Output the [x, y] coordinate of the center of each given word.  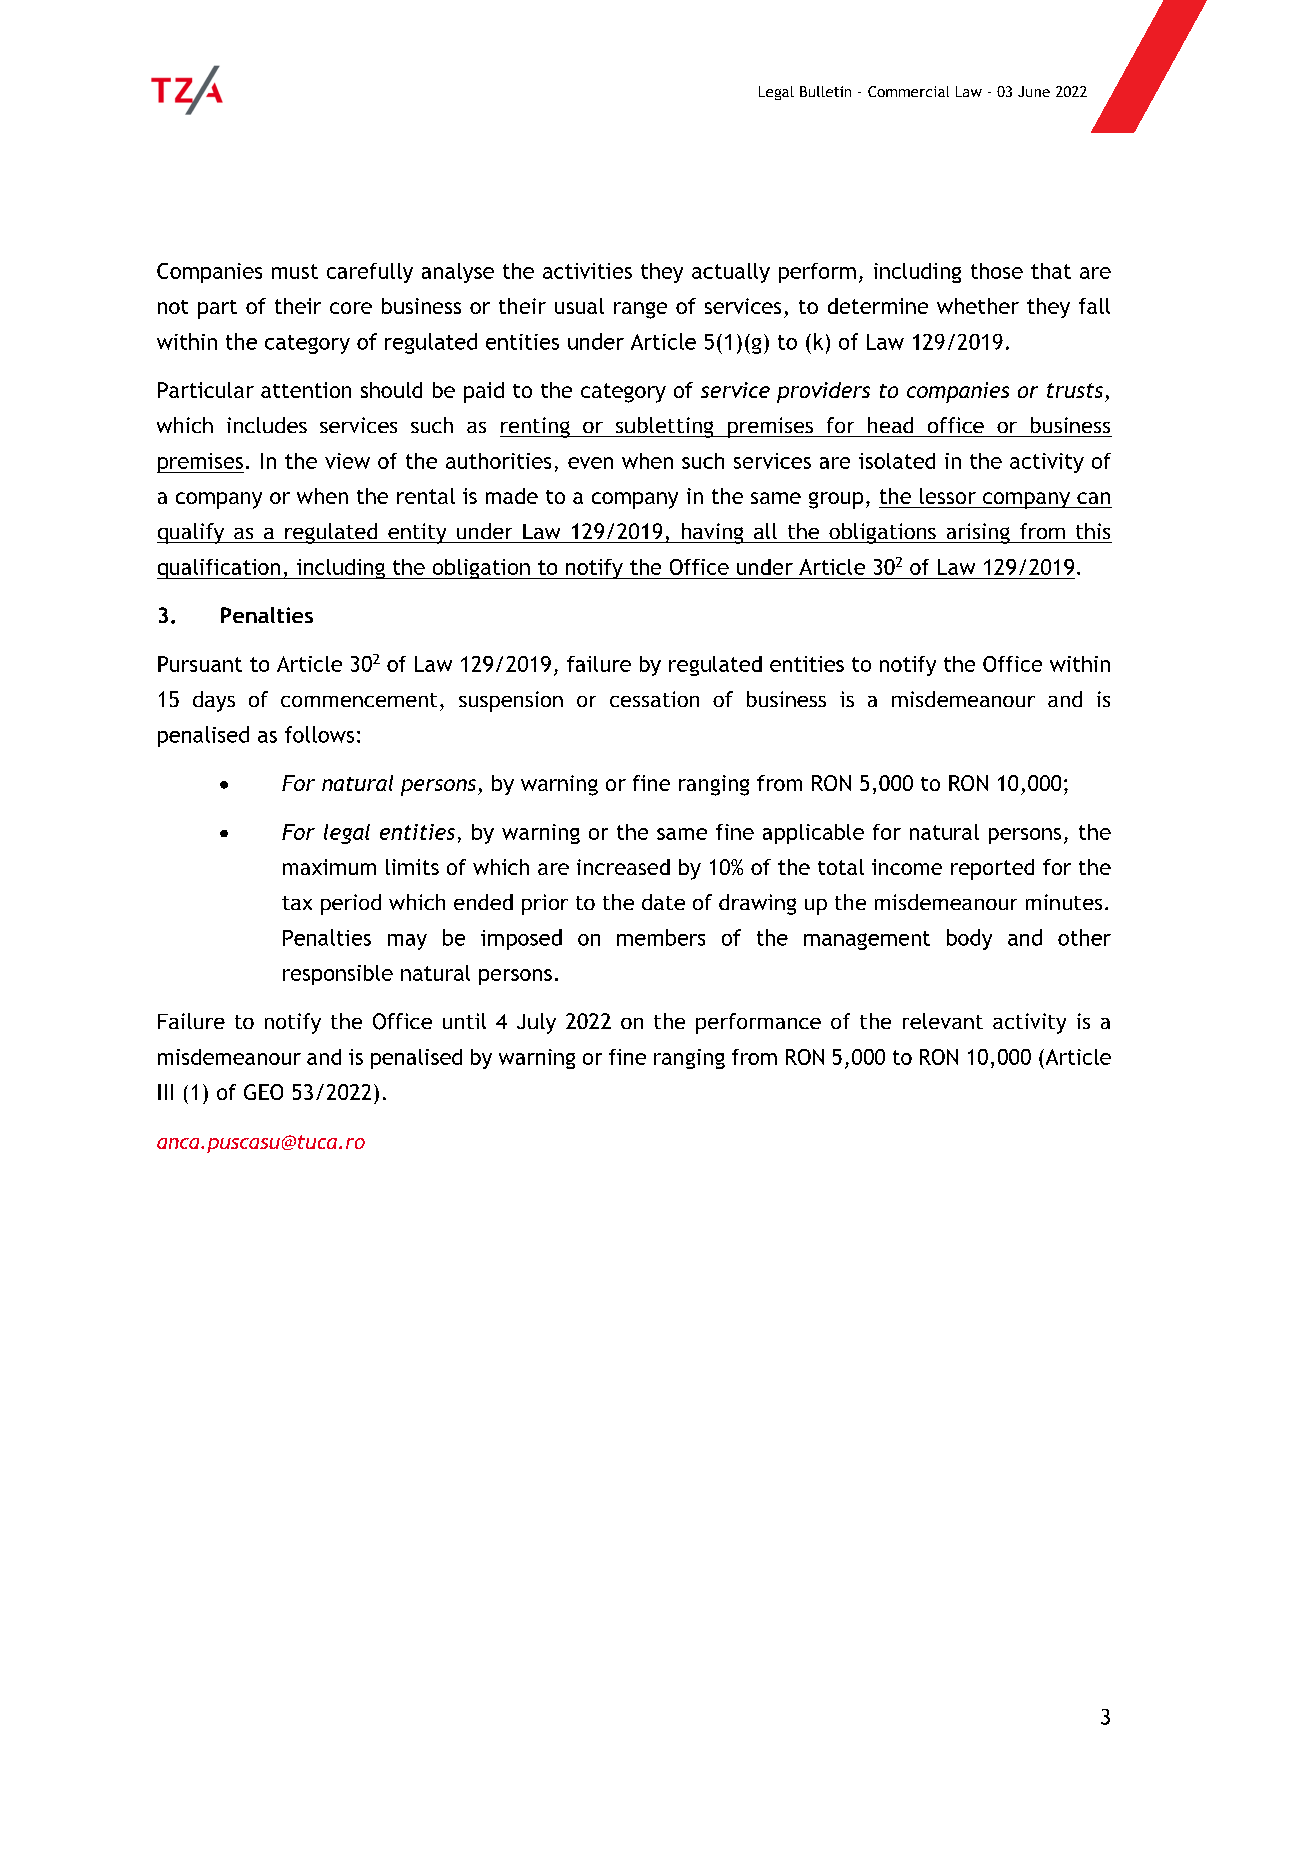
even [590, 463]
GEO [263, 1092]
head [890, 425]
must [295, 271]
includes [267, 425]
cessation [654, 699]
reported [992, 869]
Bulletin [825, 91]
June [1034, 91]
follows [319, 734]
